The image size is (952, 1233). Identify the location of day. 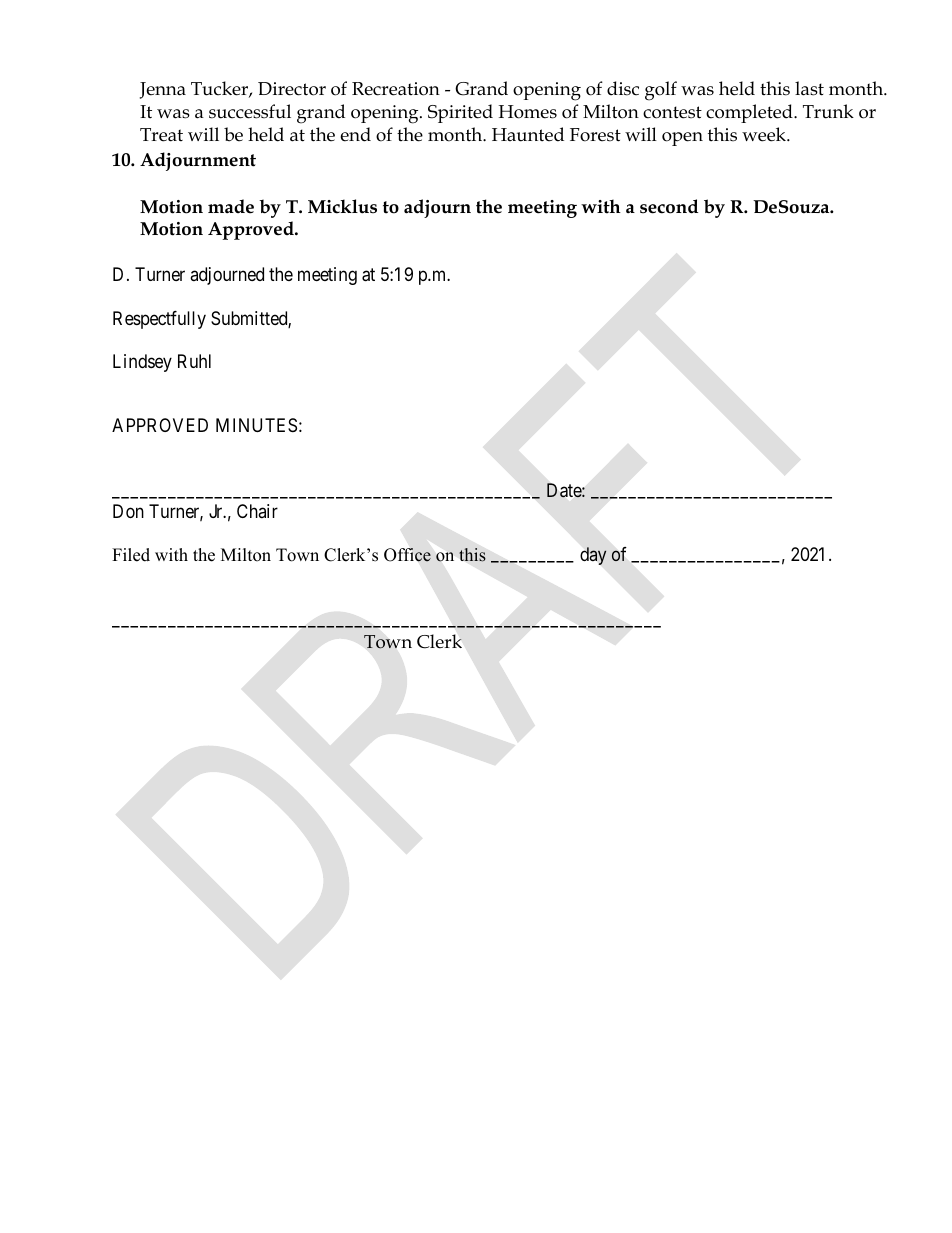
(593, 556).
